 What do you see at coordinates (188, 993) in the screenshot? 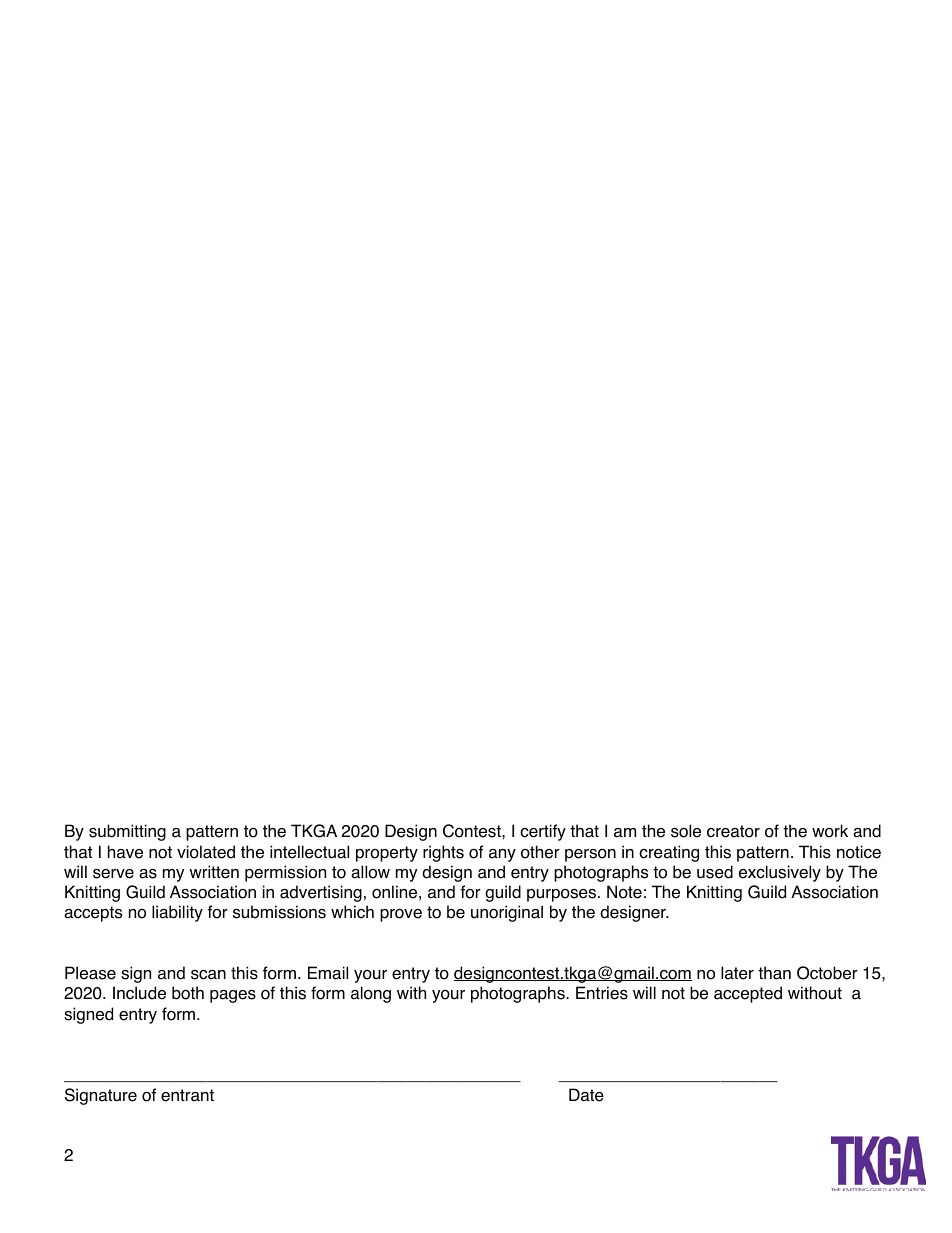
I see `both` at bounding box center [188, 993].
